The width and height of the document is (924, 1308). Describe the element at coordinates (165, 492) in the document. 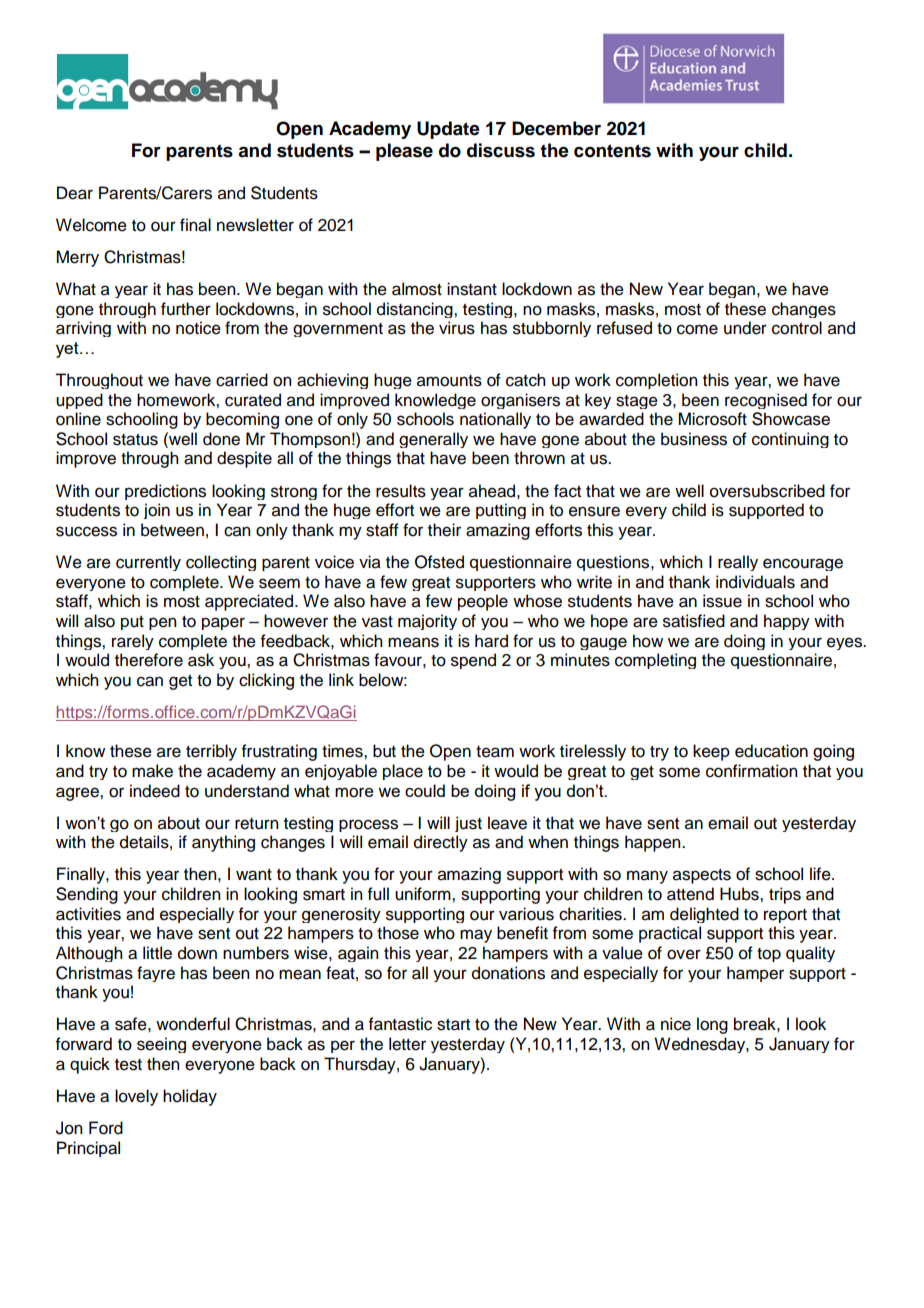

I see `predictions` at that location.
